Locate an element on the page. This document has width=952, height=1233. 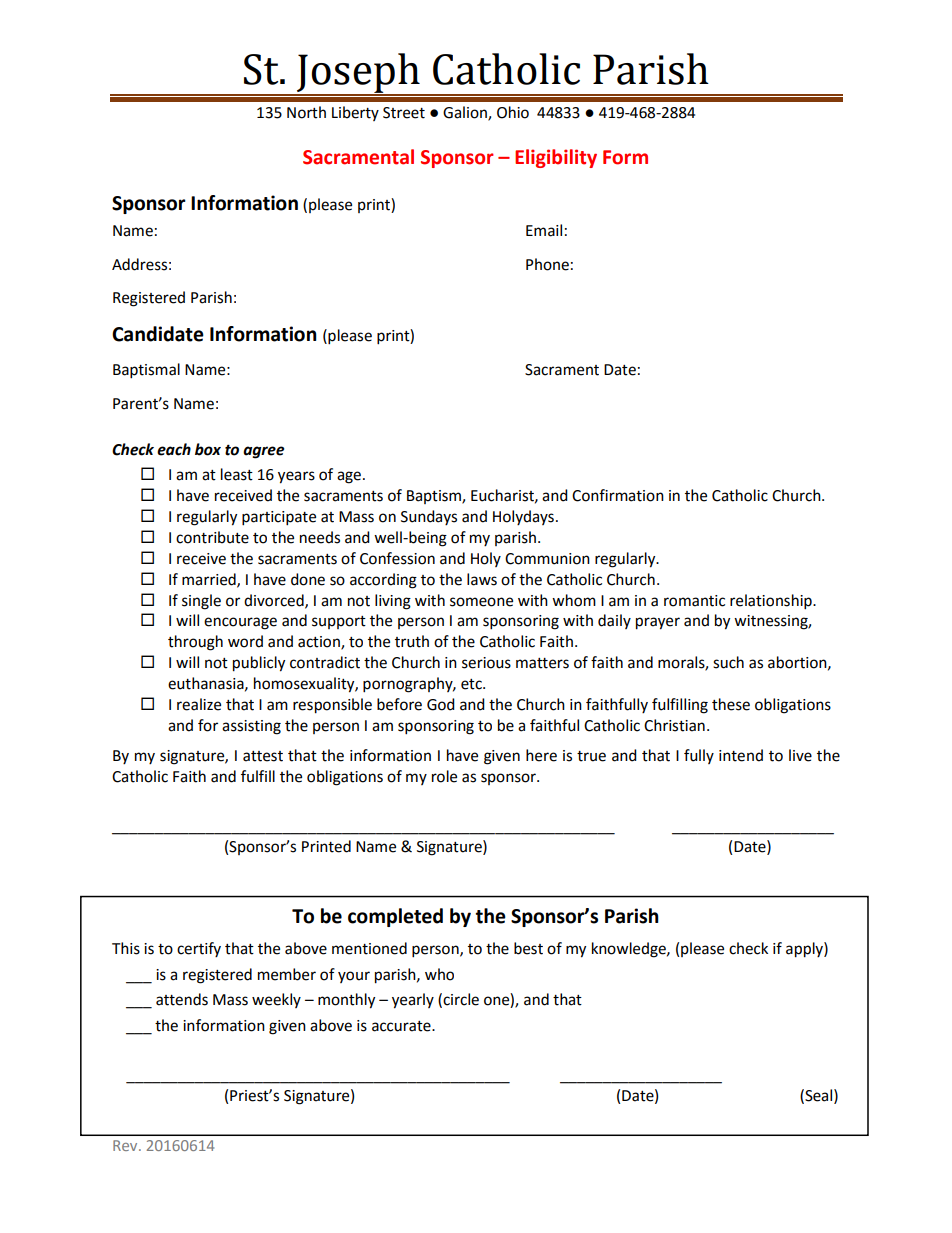
accurate is located at coordinates (402, 1026).
